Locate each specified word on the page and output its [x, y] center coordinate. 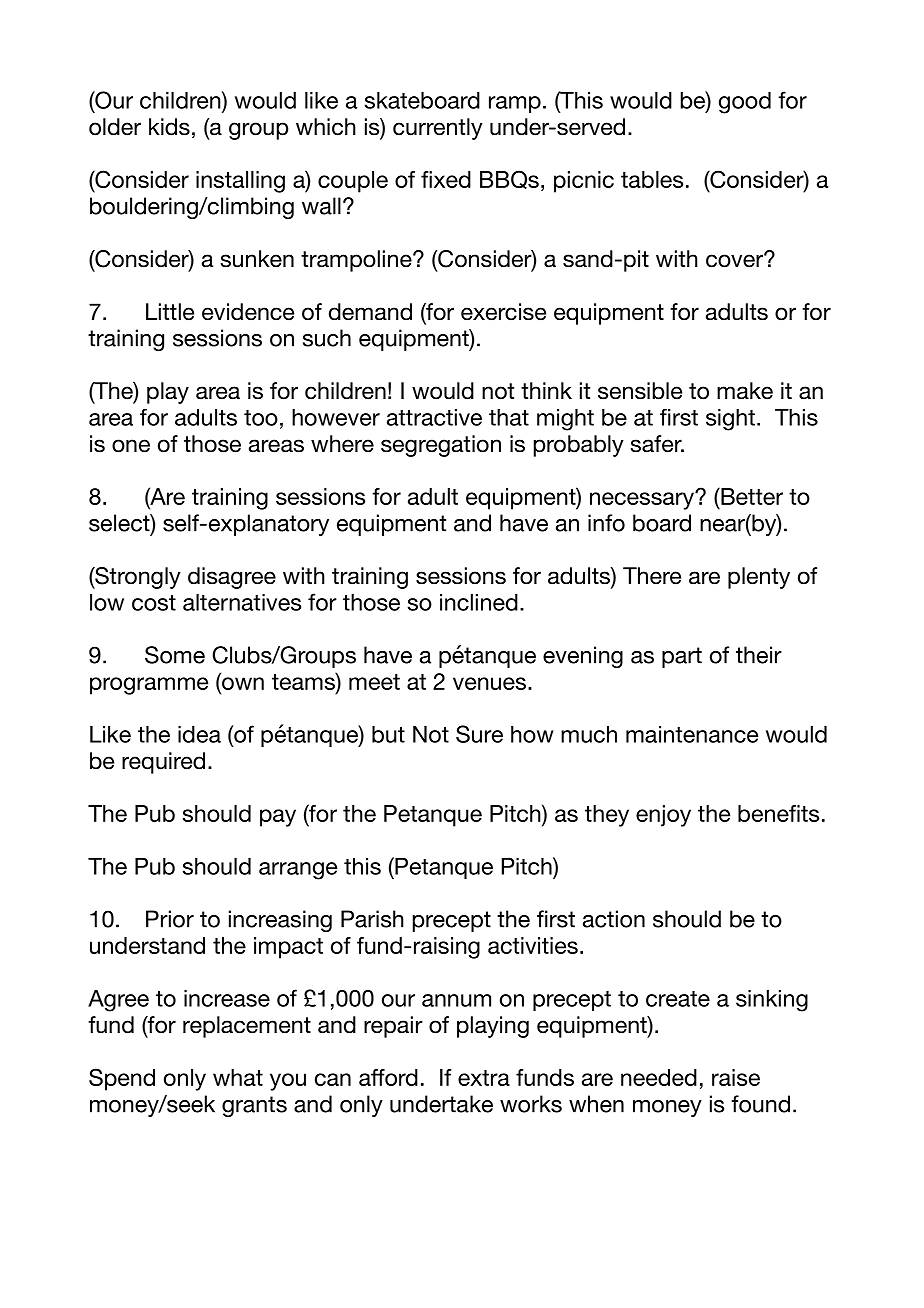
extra [484, 1078]
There [652, 576]
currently [438, 129]
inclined [479, 602]
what [238, 1077]
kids [169, 127]
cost [154, 603]
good [745, 103]
